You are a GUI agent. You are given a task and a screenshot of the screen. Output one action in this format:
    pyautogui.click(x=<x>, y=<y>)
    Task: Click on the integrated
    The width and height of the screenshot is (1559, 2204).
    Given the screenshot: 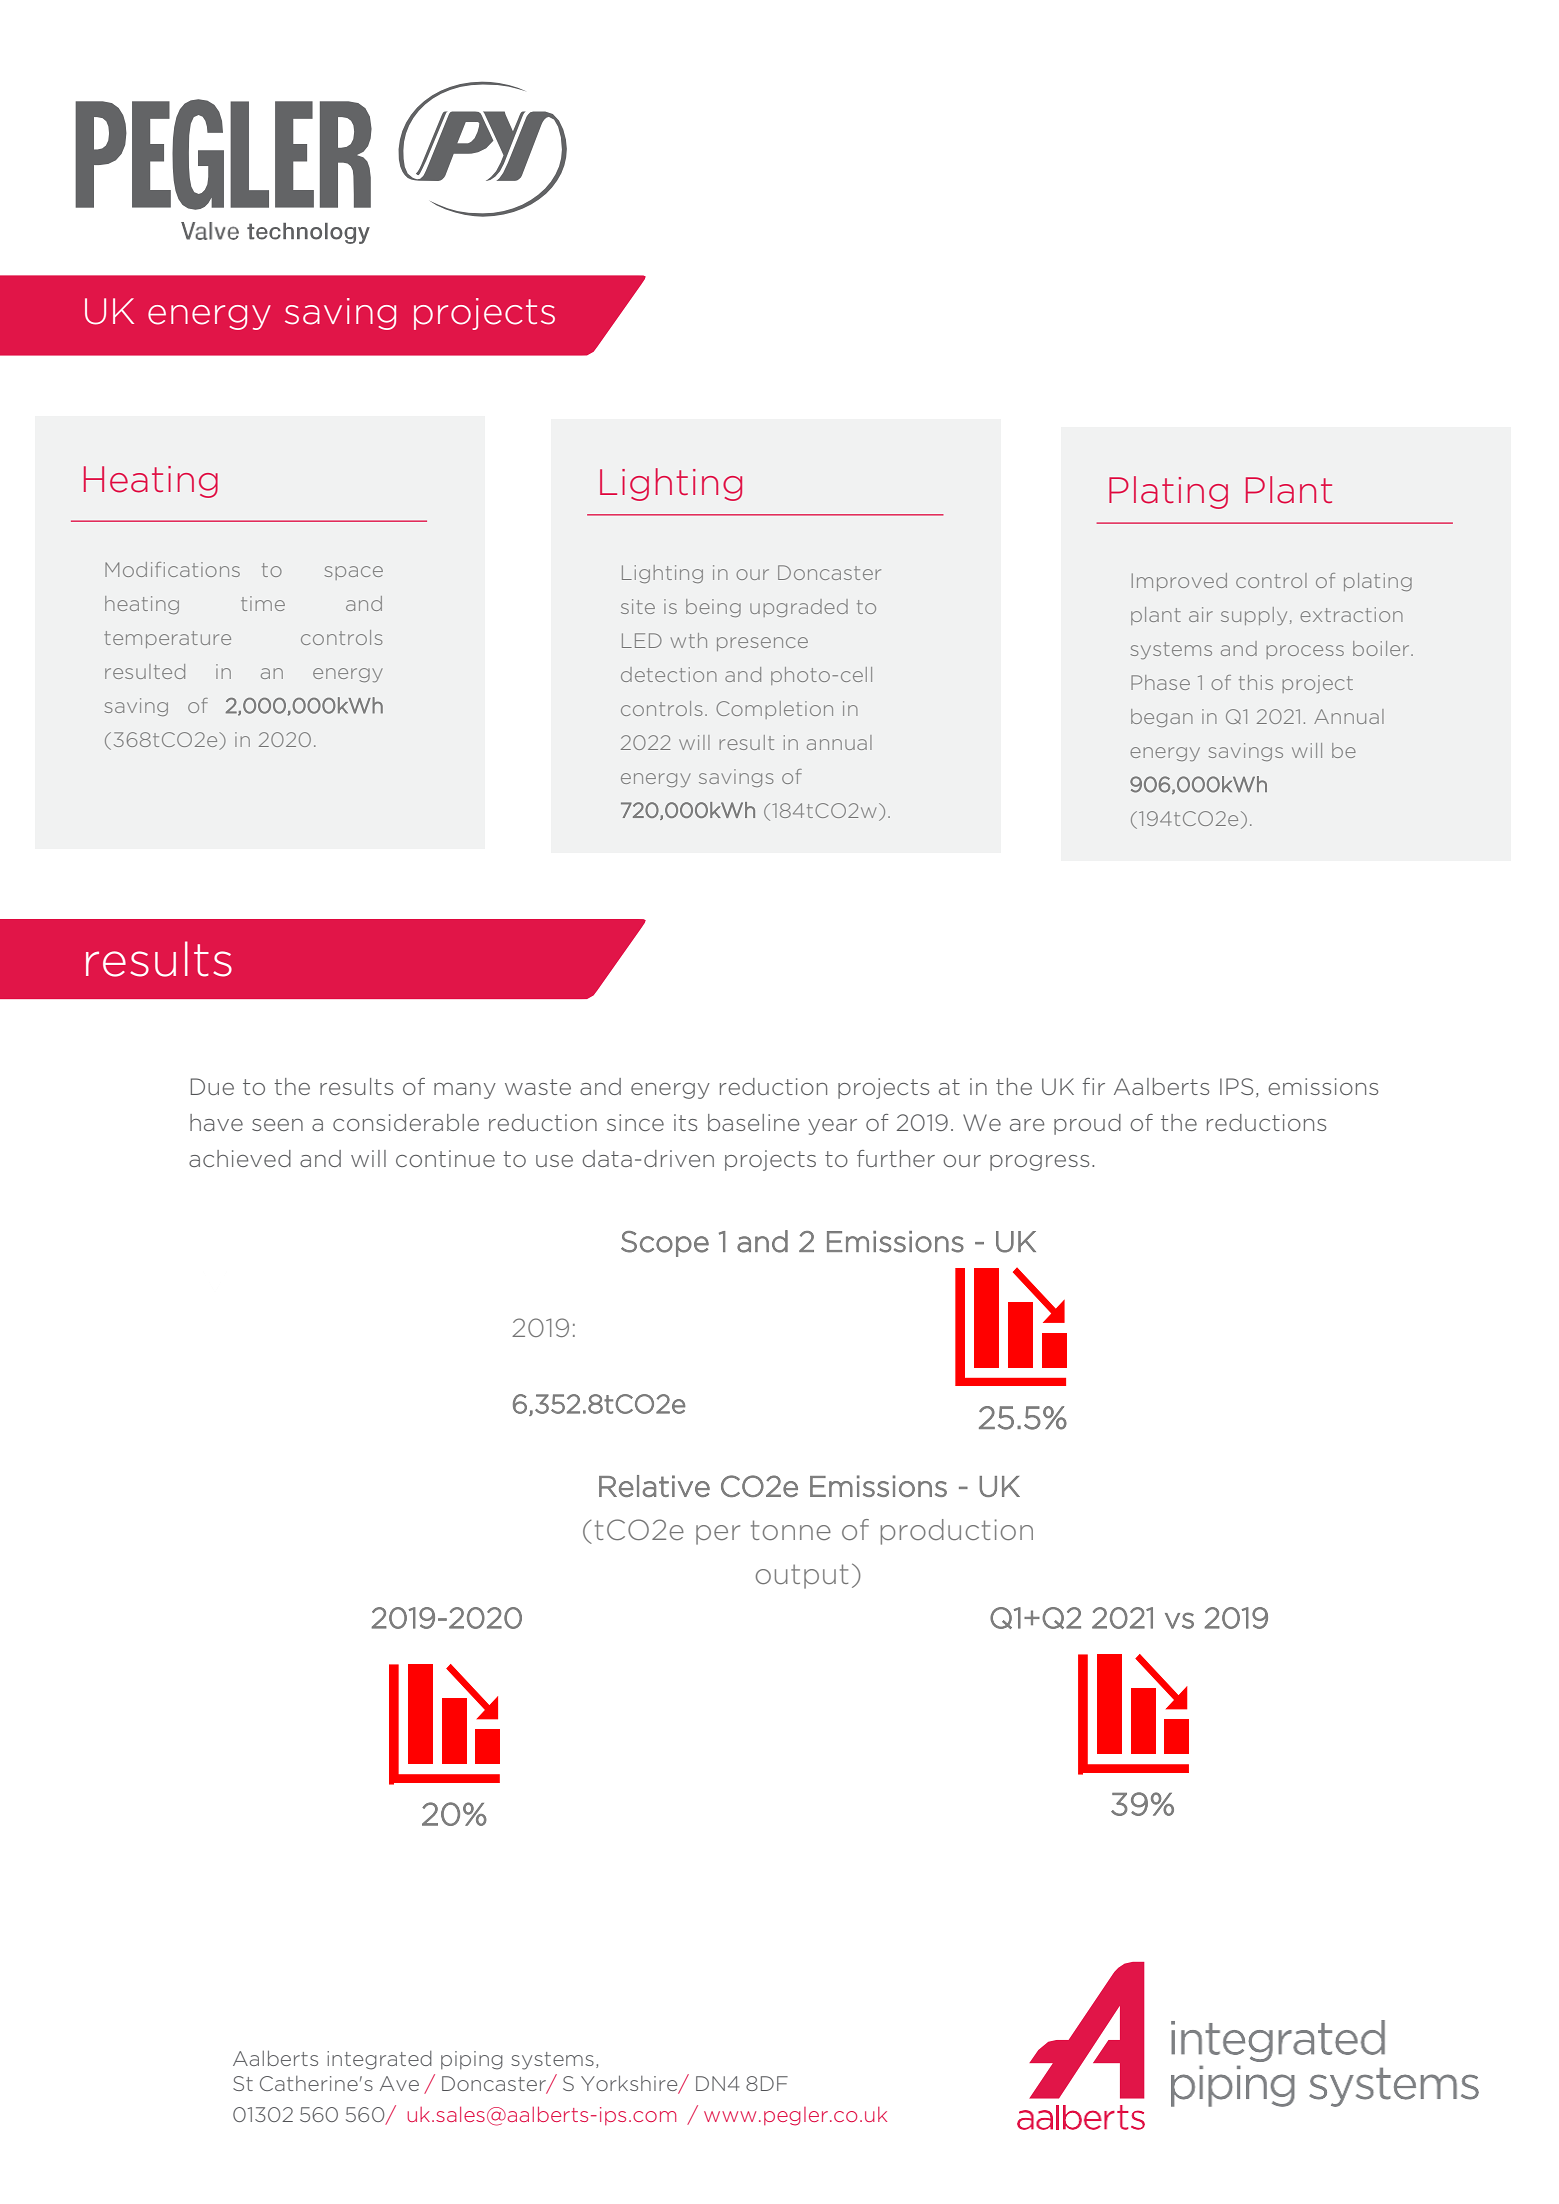 What is the action you would take?
    pyautogui.click(x=379, y=2060)
